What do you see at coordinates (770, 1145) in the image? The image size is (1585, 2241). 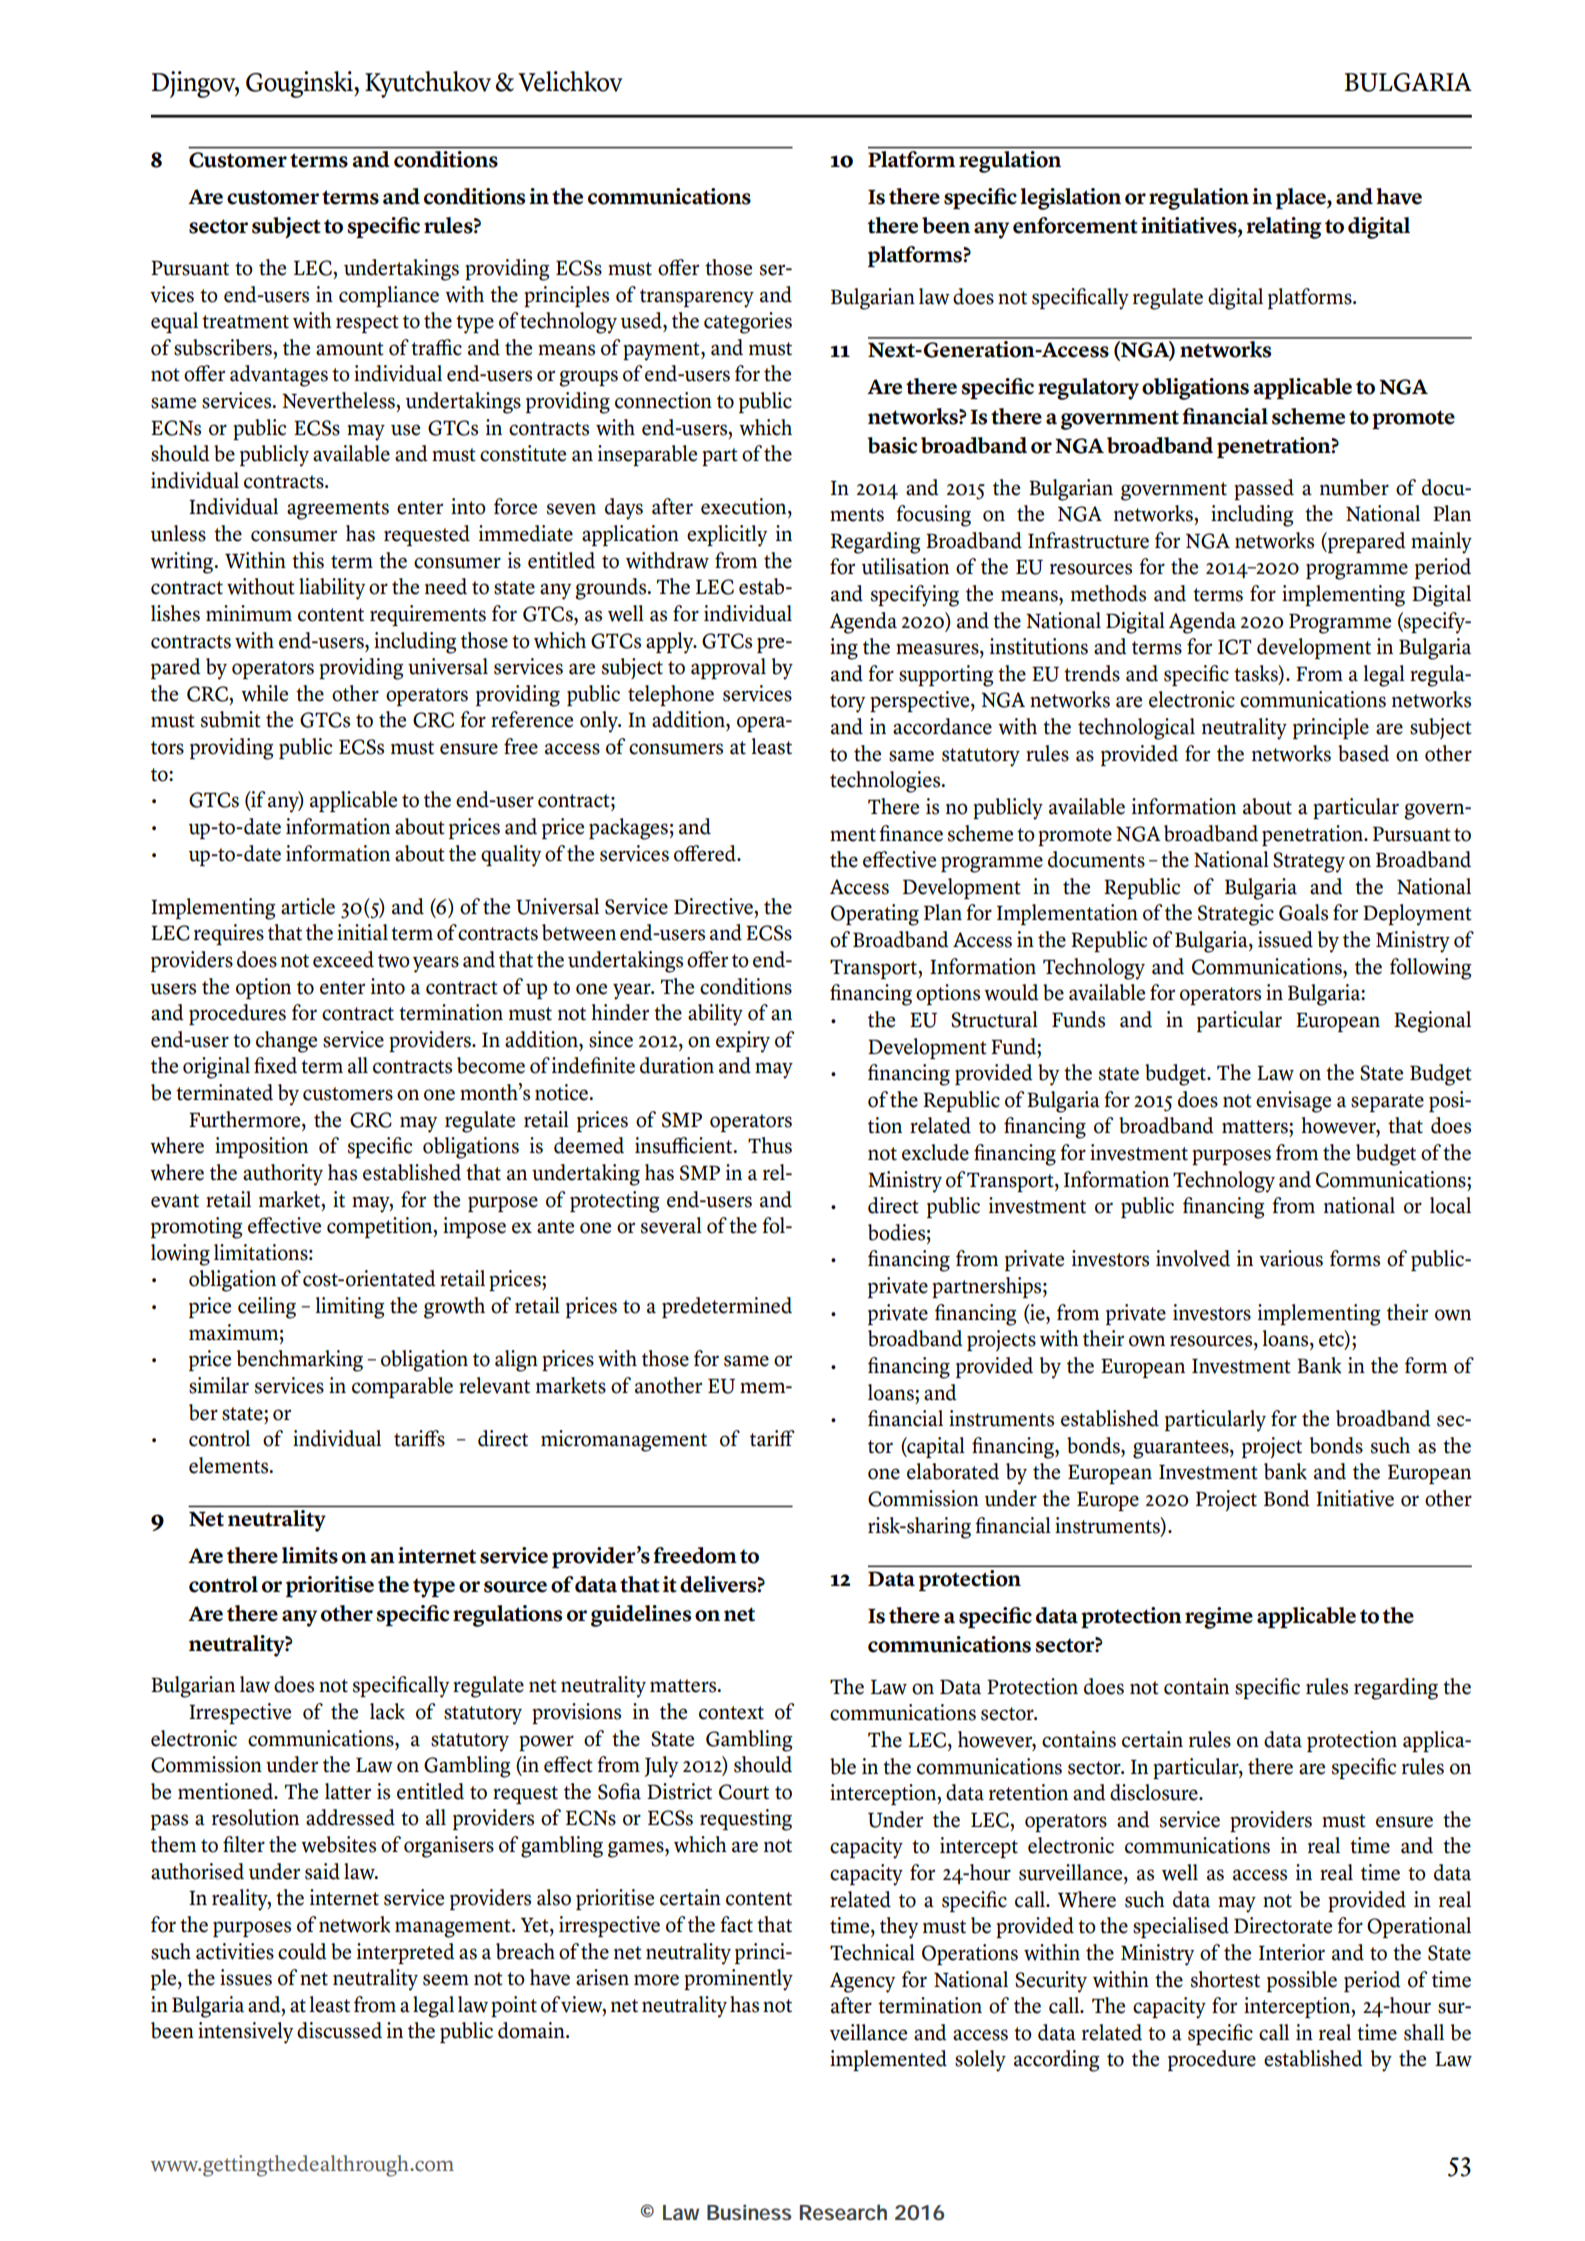 I see `Thus` at bounding box center [770, 1145].
